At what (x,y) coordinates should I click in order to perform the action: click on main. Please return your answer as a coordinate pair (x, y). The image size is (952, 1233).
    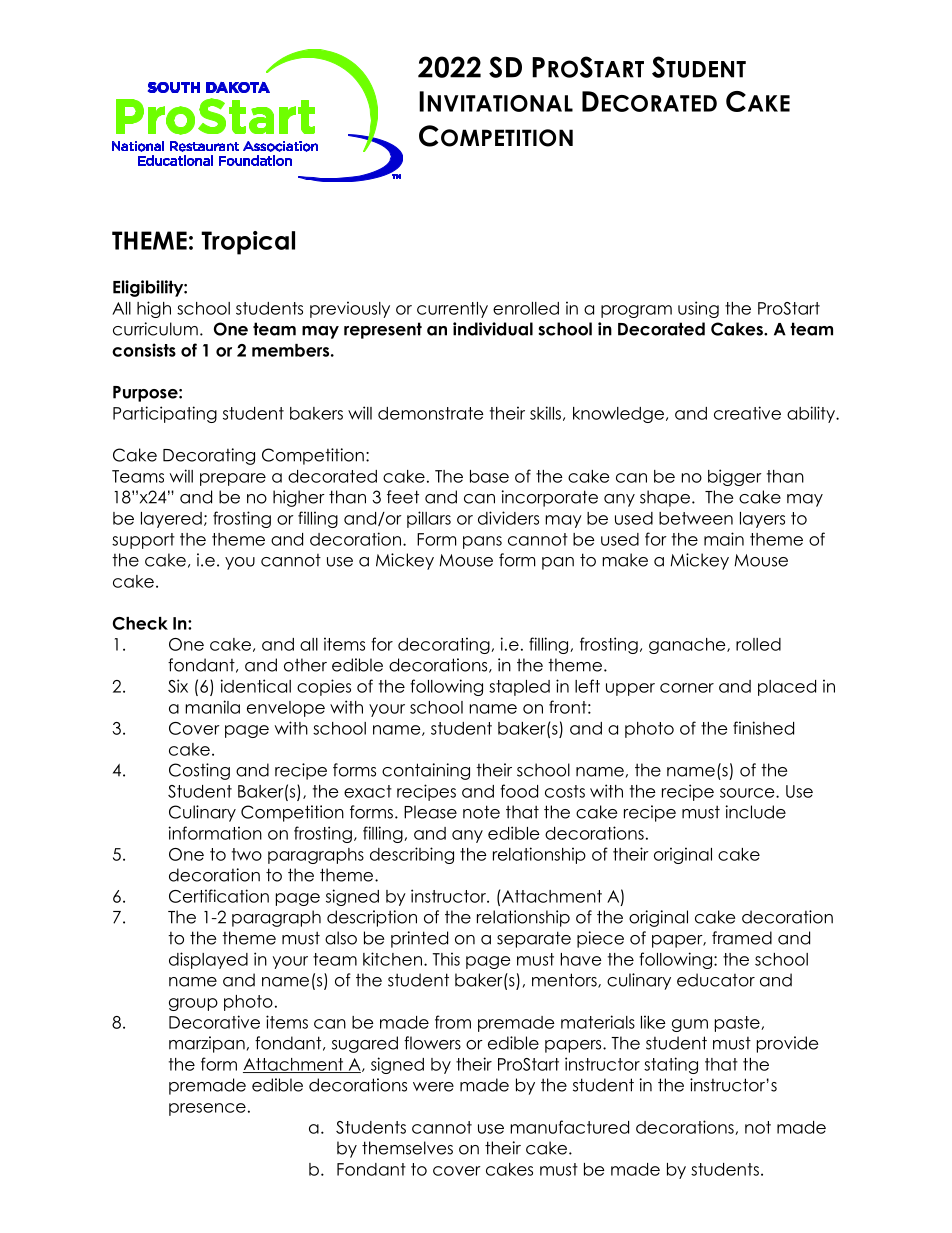
    Looking at the image, I should click on (724, 539).
